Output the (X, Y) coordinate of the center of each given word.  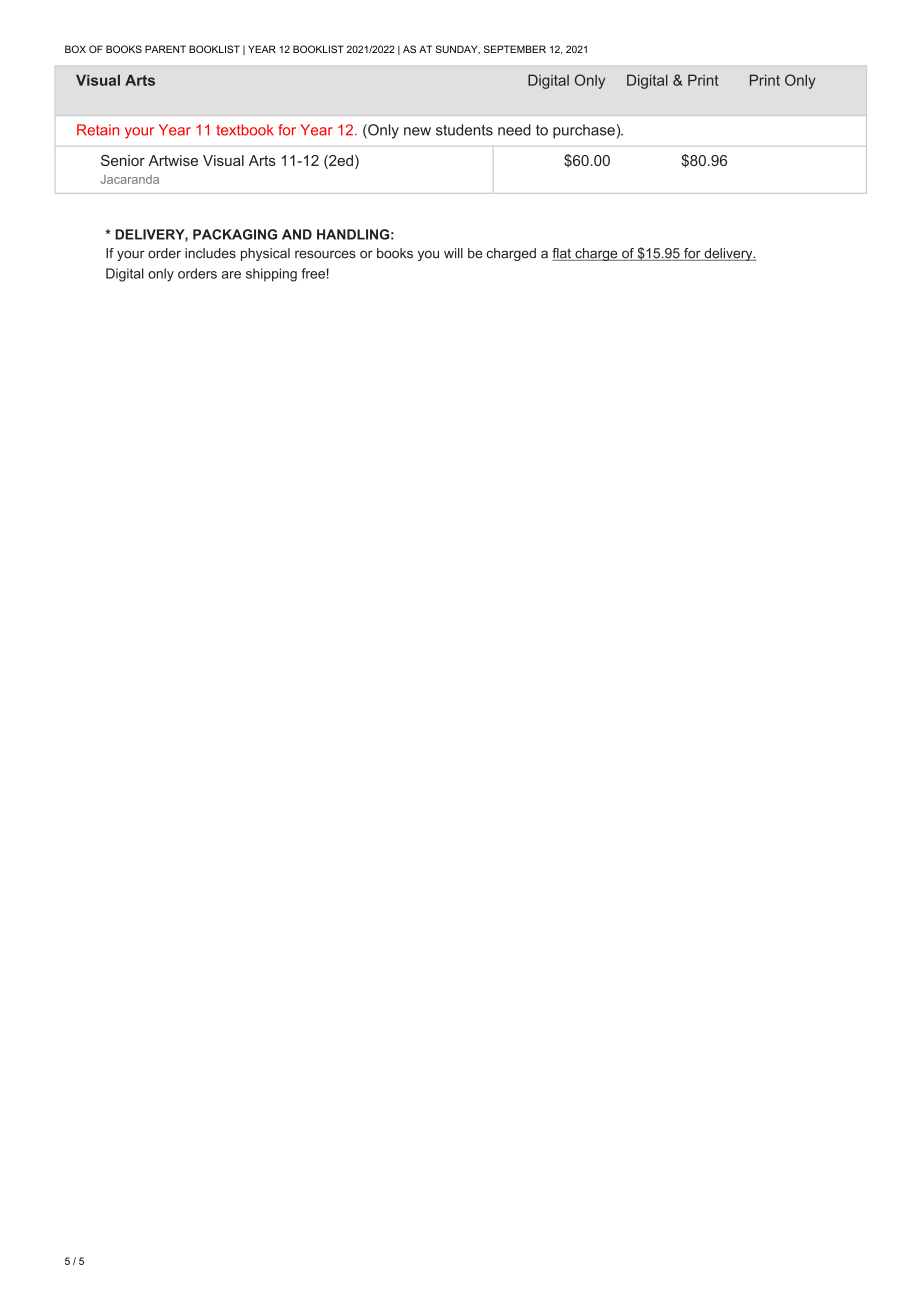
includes (210, 253)
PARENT (165, 49)
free (313, 273)
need (514, 130)
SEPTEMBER (515, 49)
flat (562, 254)
